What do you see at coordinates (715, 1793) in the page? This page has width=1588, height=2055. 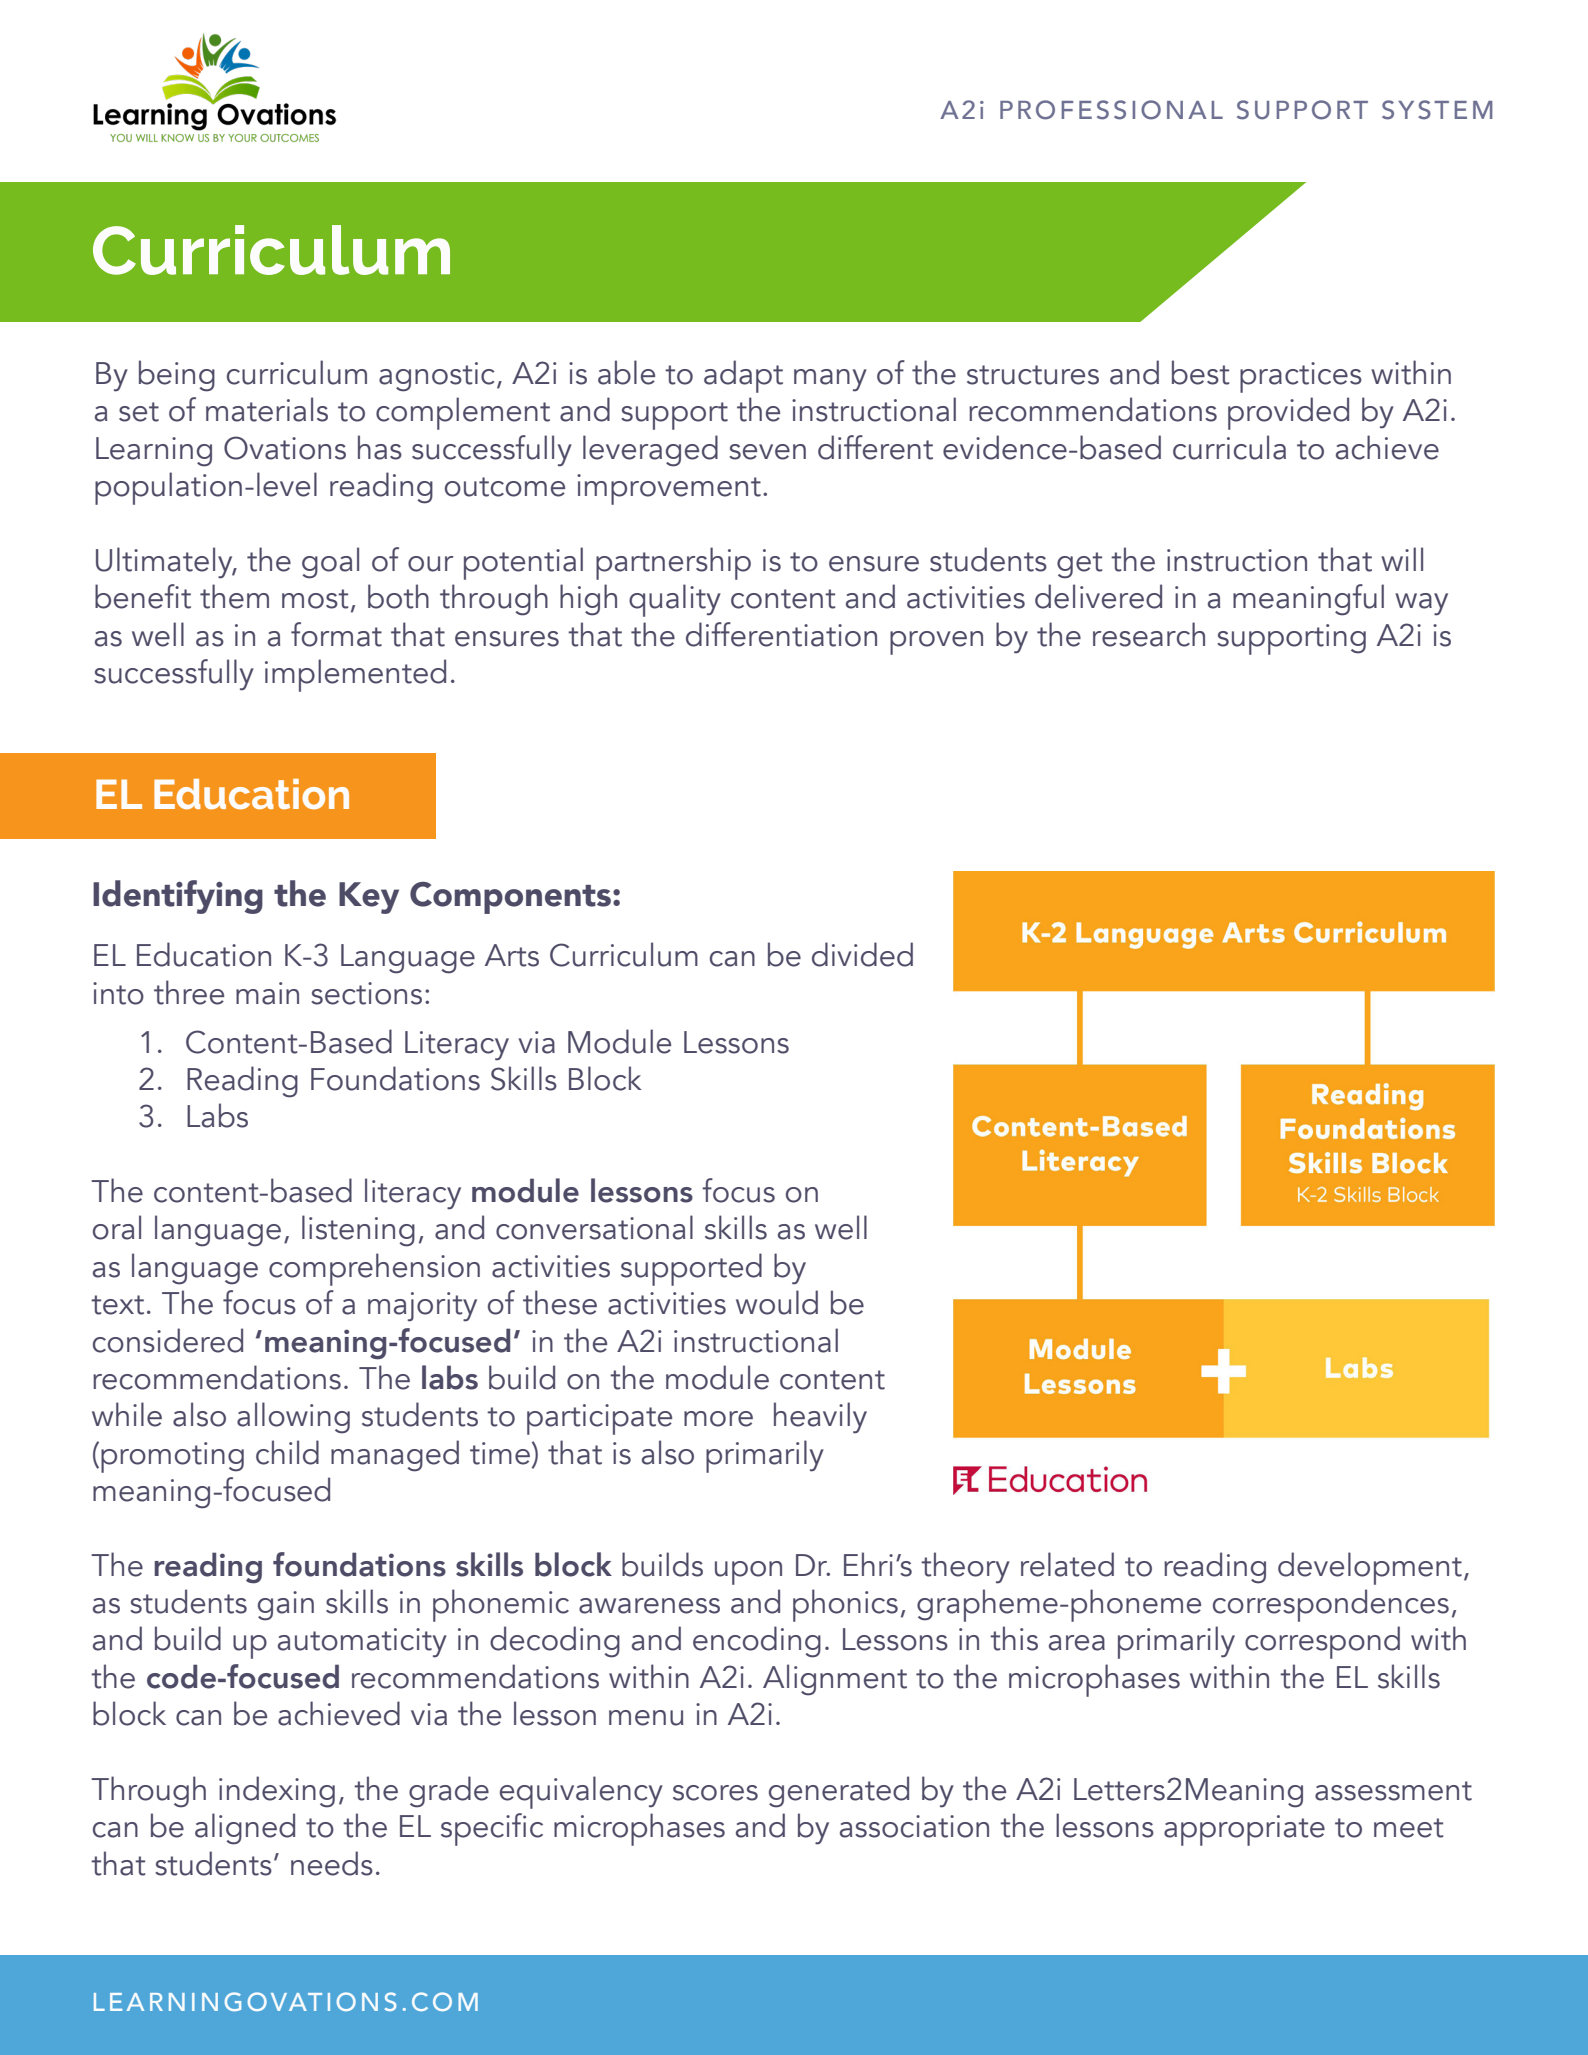 I see `scores` at bounding box center [715, 1793].
